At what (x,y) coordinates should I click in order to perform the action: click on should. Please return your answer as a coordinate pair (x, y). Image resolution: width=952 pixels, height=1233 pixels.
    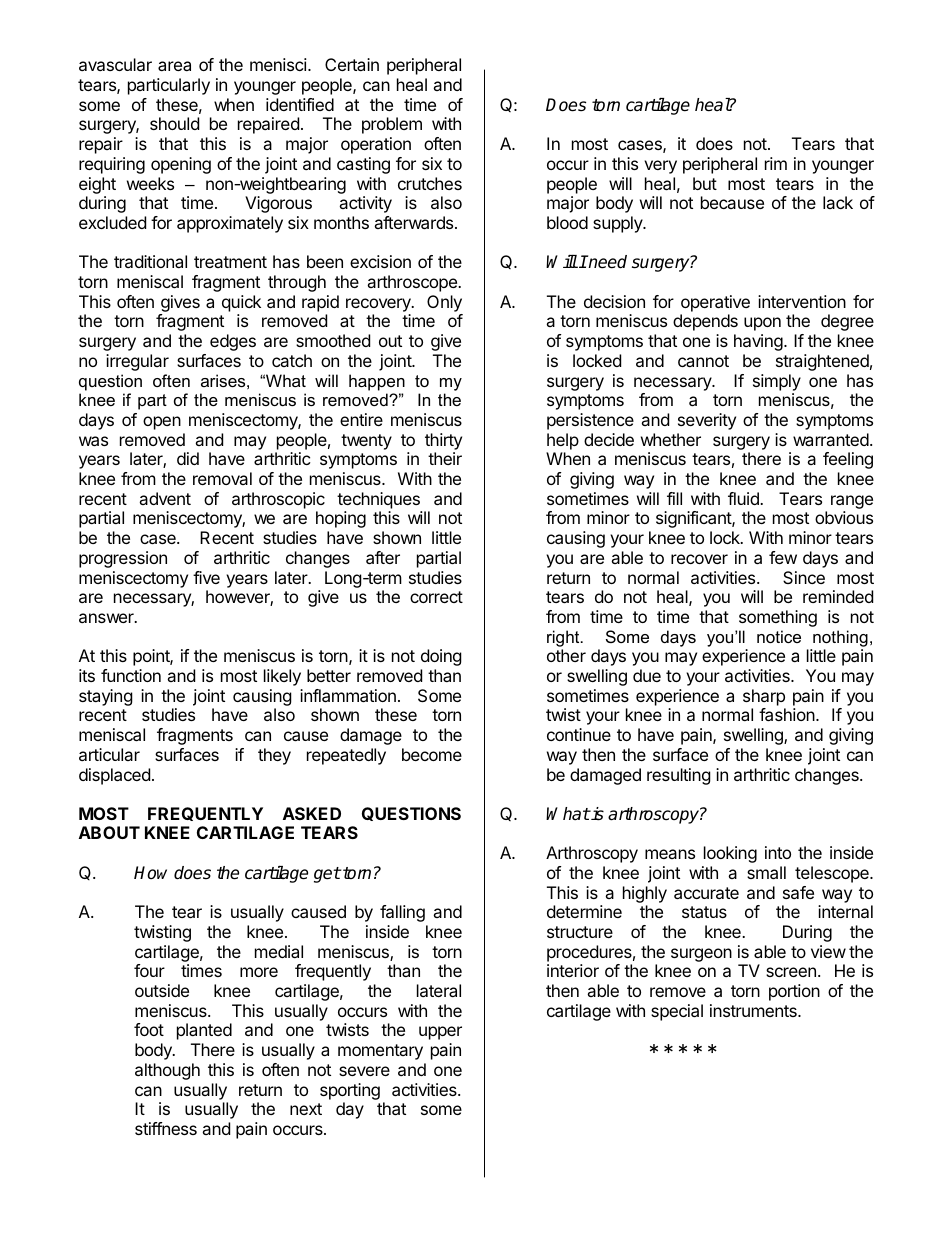
    Looking at the image, I should click on (174, 123).
